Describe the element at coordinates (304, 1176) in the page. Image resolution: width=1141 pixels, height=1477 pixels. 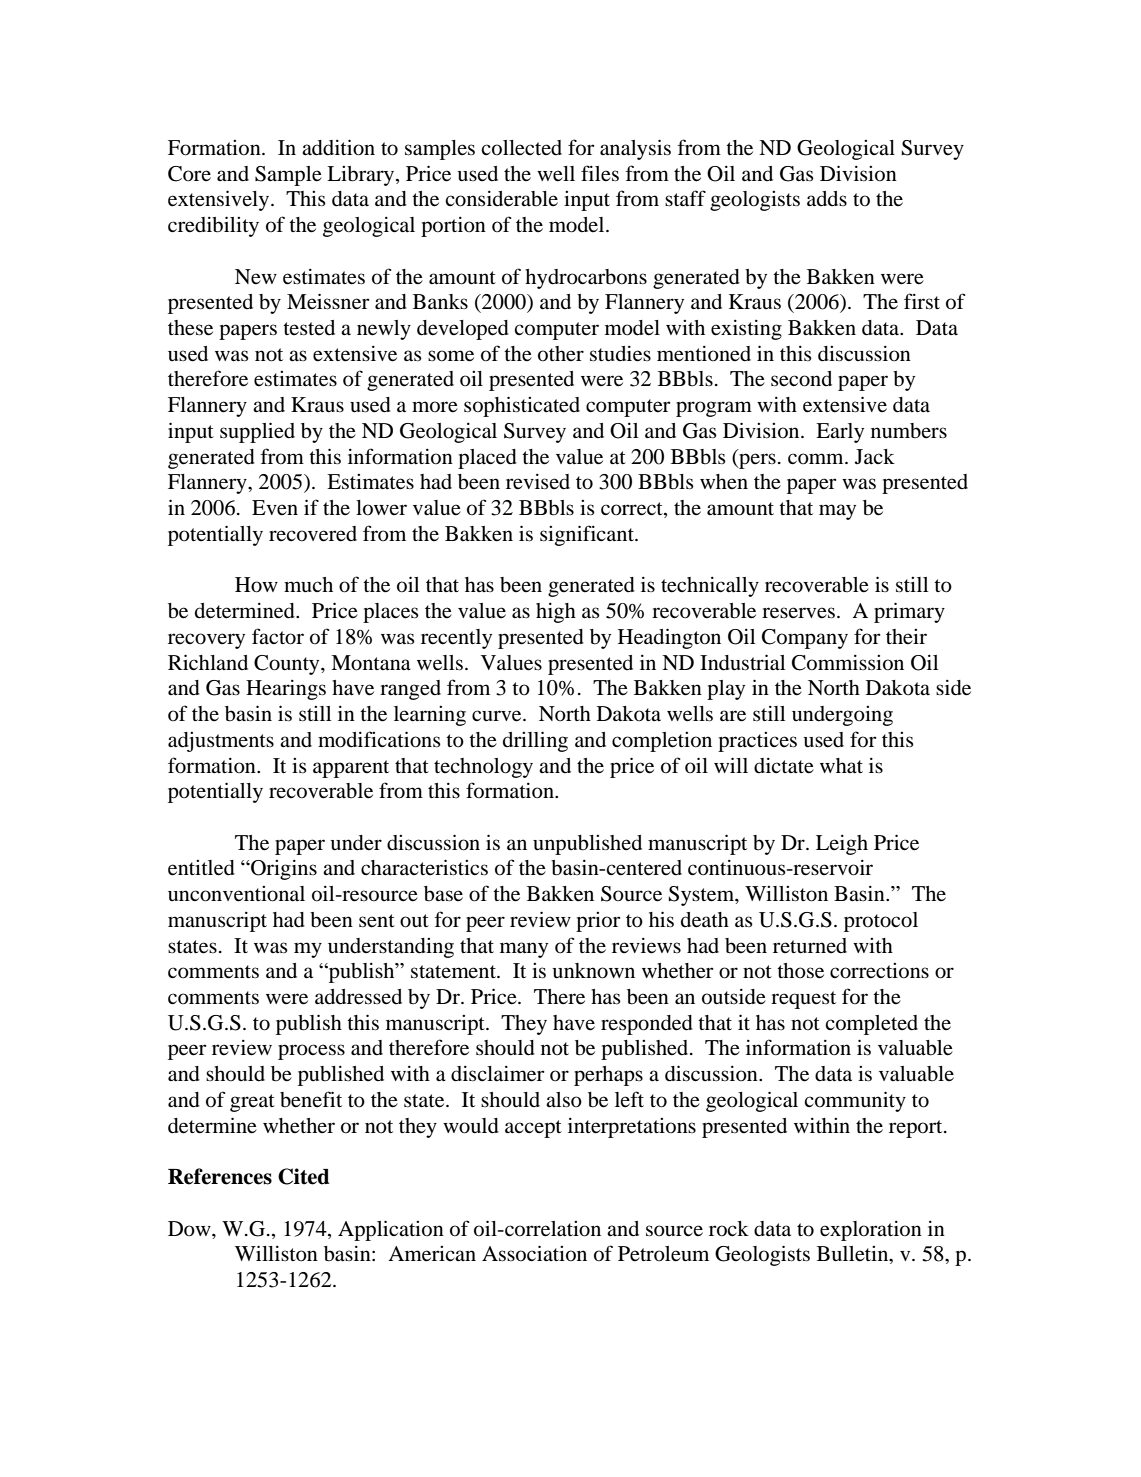
I see `Cited` at that location.
